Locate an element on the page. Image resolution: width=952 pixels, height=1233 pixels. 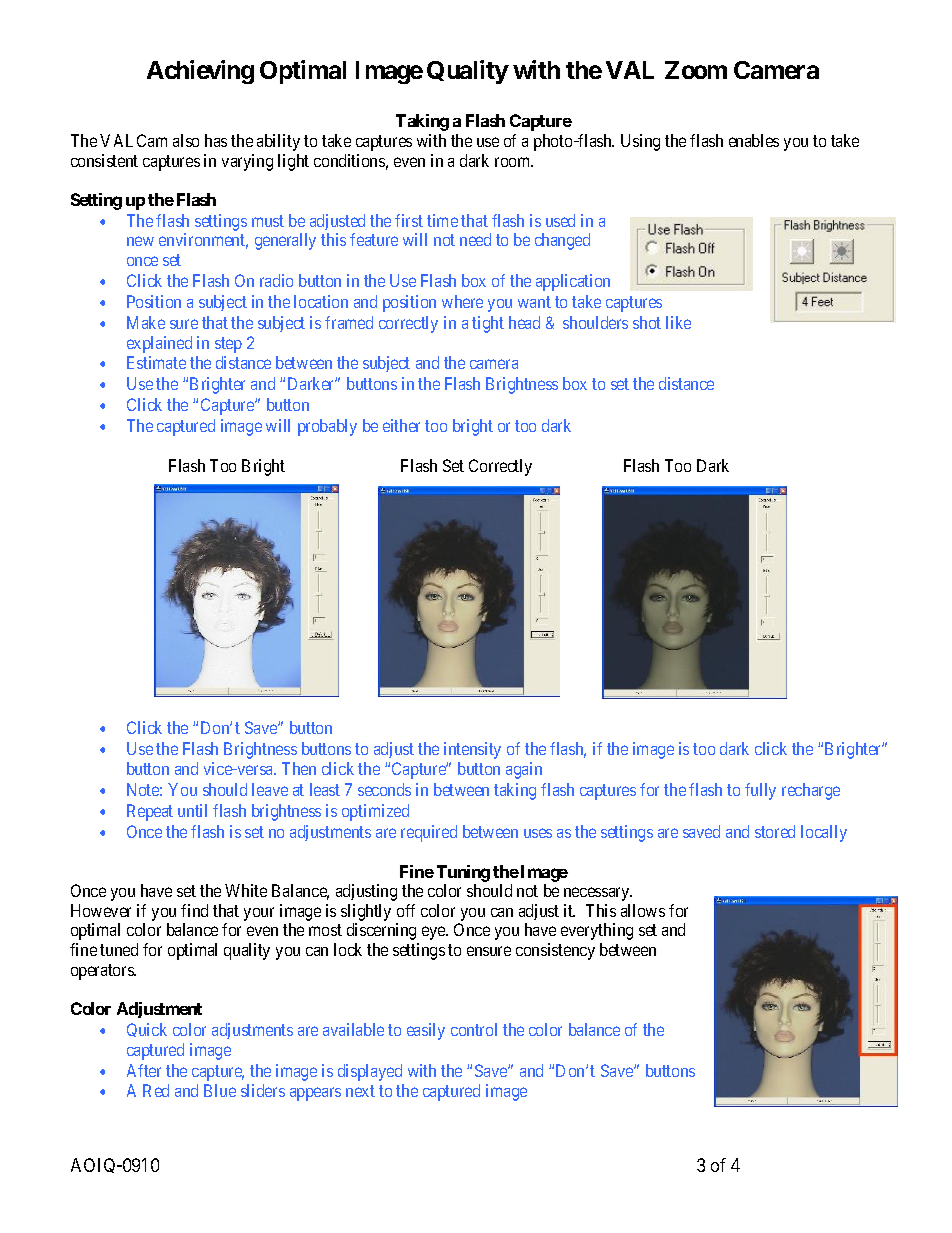
fully is located at coordinates (760, 791).
